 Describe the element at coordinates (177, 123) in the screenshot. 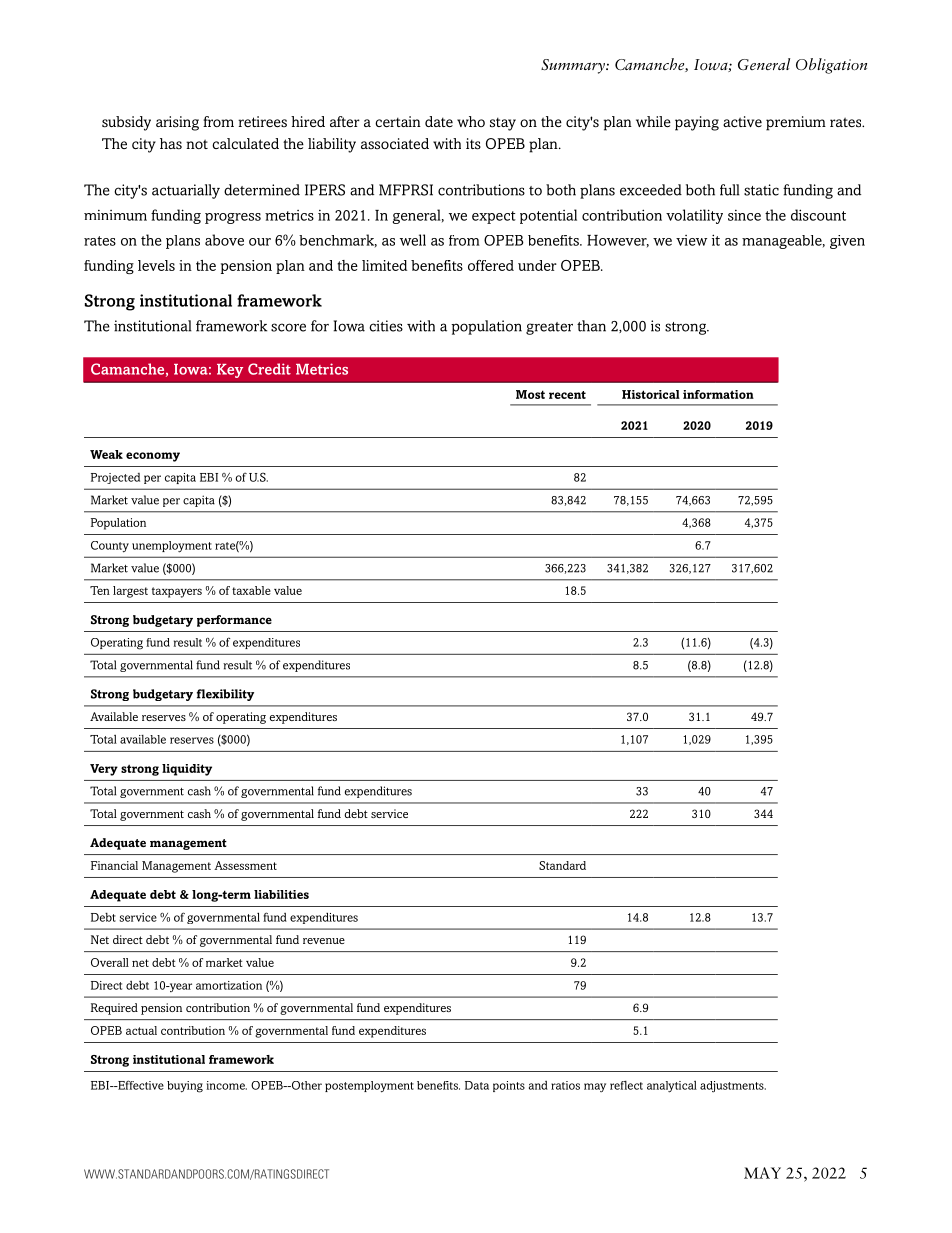

I see `arising` at that location.
